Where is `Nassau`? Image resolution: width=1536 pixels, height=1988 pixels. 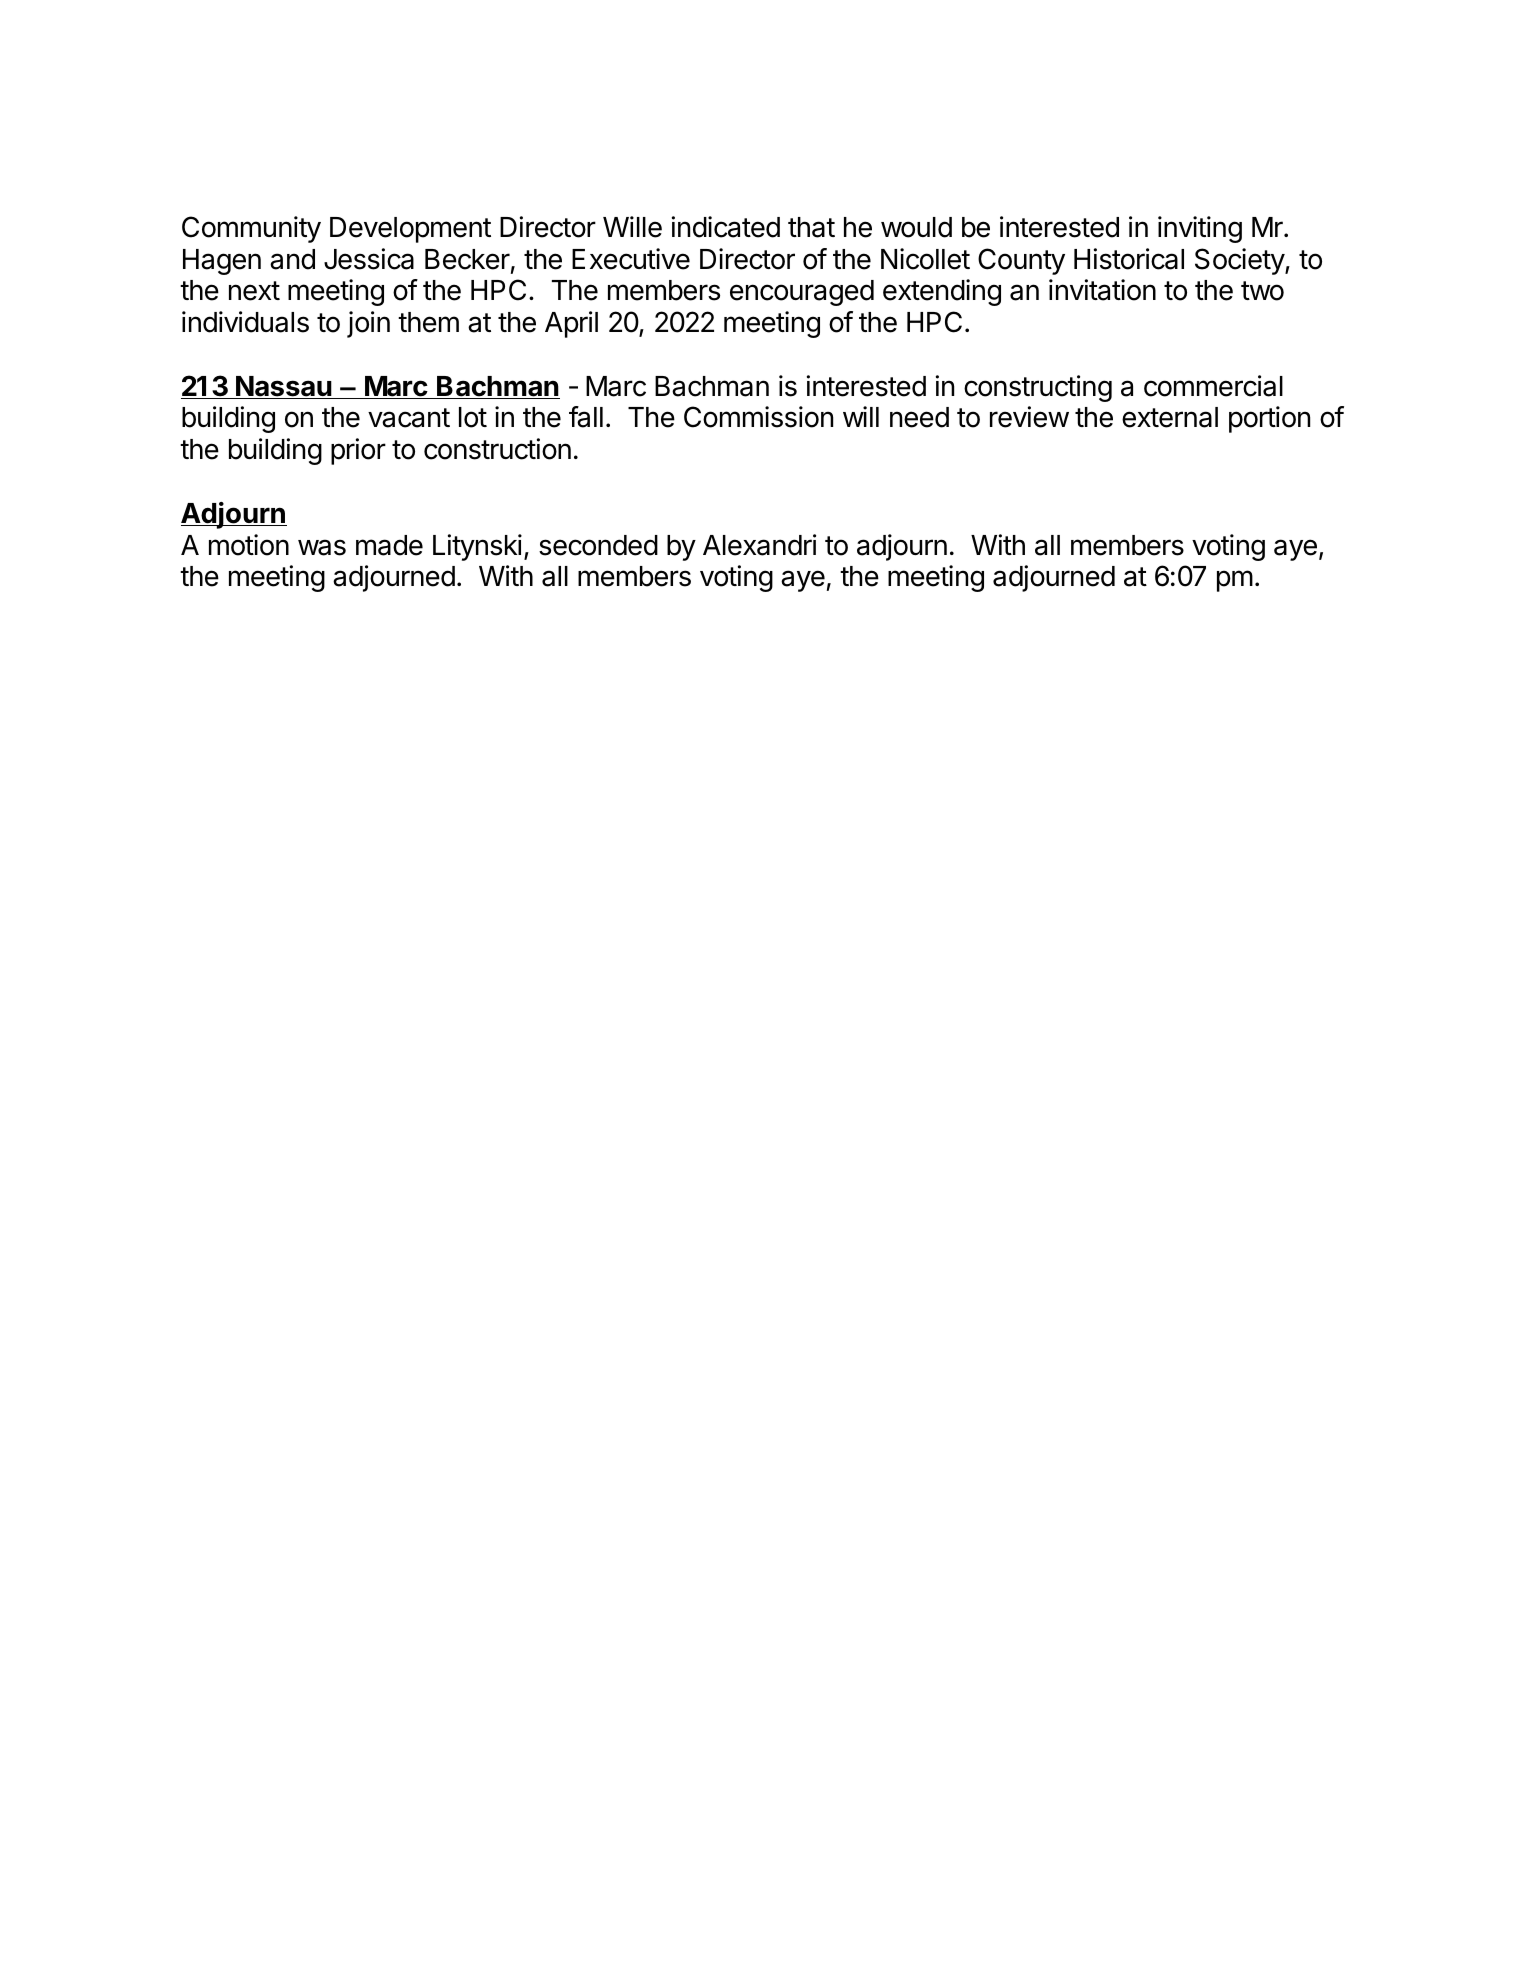
Nassau is located at coordinates (283, 387).
